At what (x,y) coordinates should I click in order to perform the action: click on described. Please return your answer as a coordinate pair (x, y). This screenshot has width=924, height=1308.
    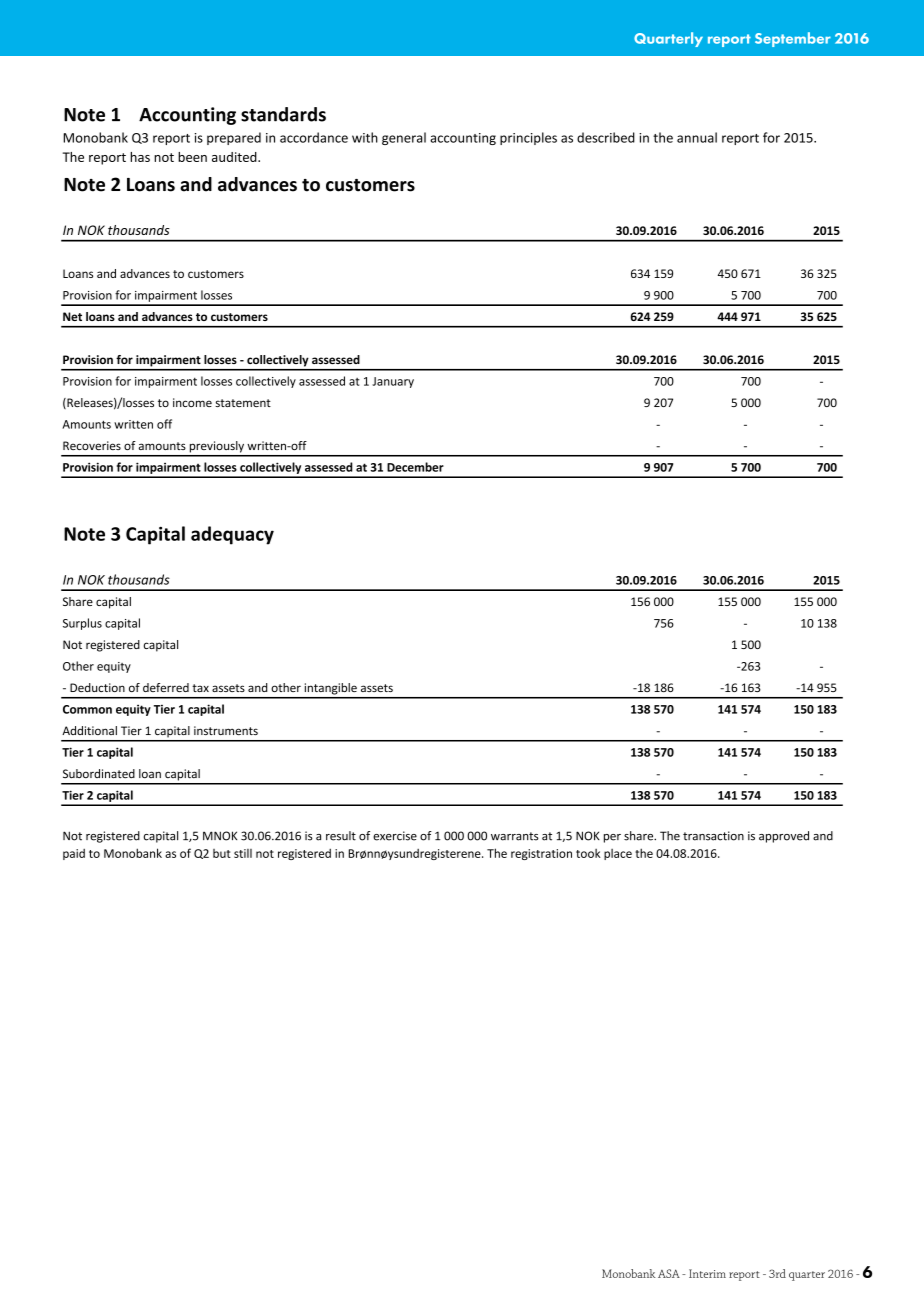
    Looking at the image, I should click on (606, 137).
